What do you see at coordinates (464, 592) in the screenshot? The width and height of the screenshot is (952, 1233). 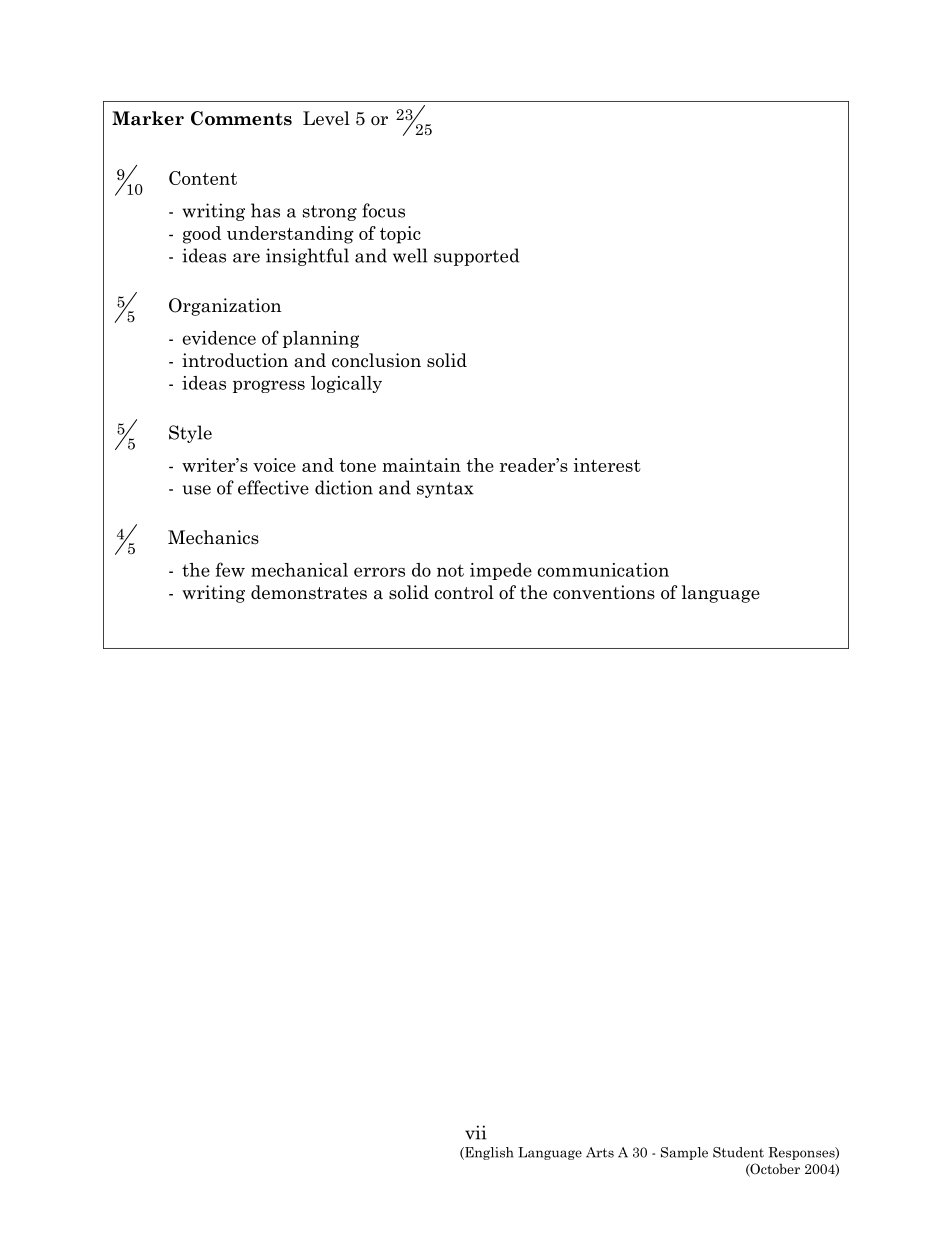 I see `control` at bounding box center [464, 592].
